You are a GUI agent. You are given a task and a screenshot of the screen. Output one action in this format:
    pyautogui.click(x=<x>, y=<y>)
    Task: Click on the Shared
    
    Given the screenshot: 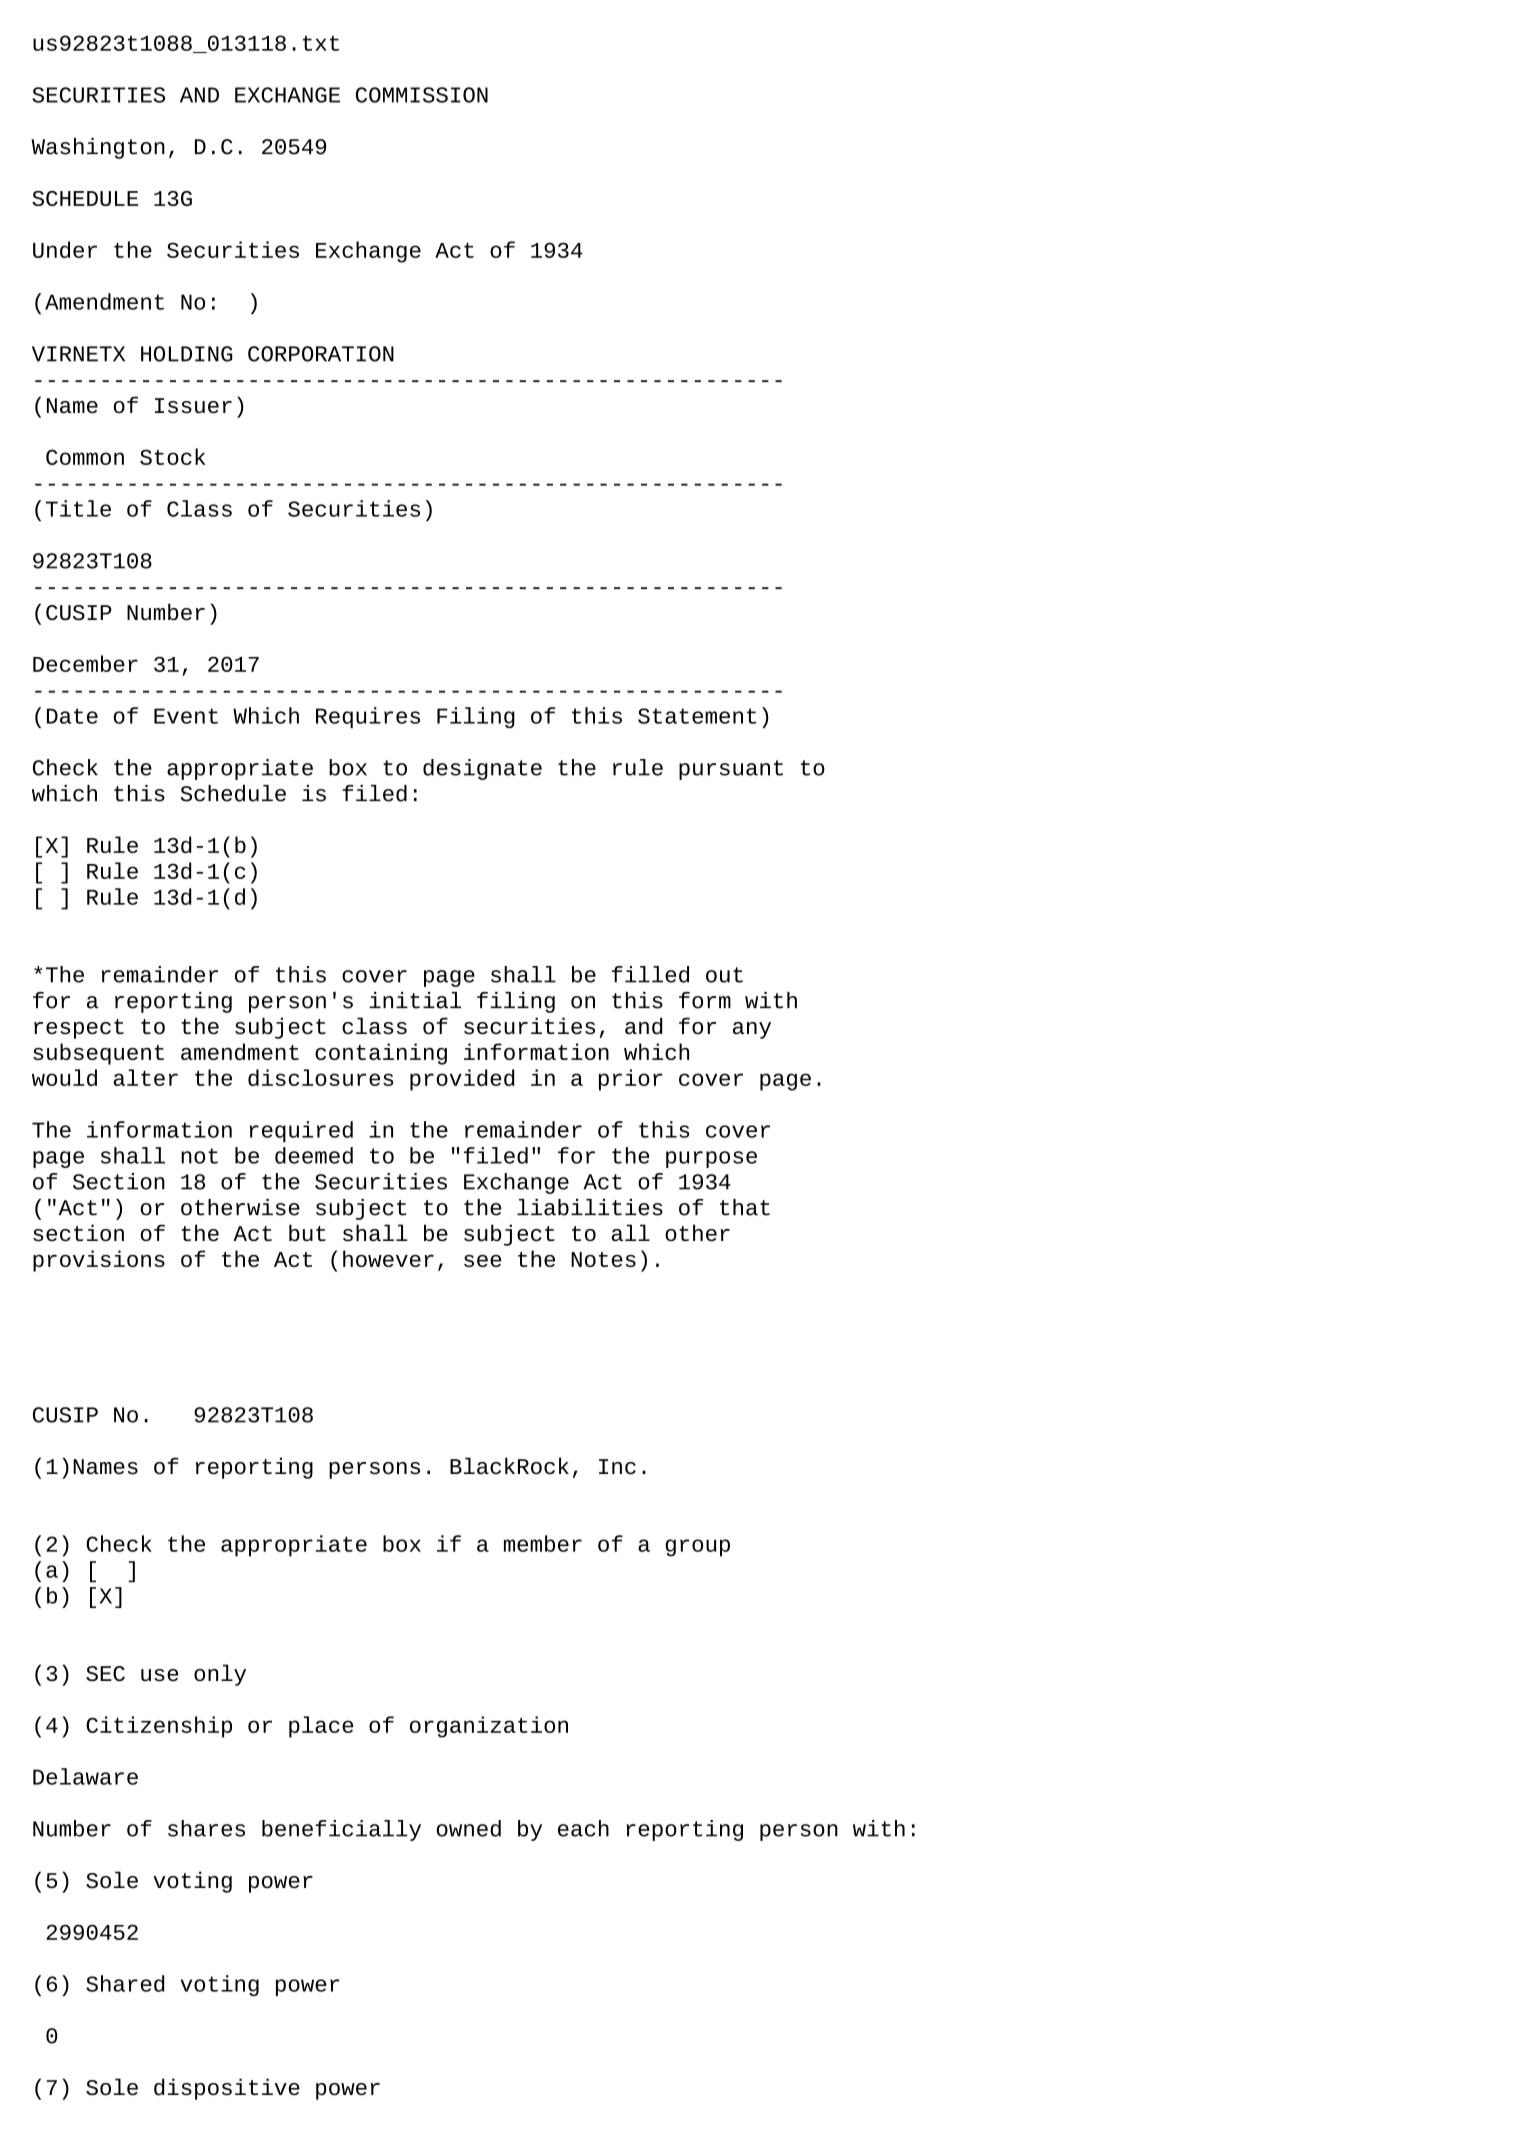 What is the action you would take?
    pyautogui.click(x=125, y=1983)
